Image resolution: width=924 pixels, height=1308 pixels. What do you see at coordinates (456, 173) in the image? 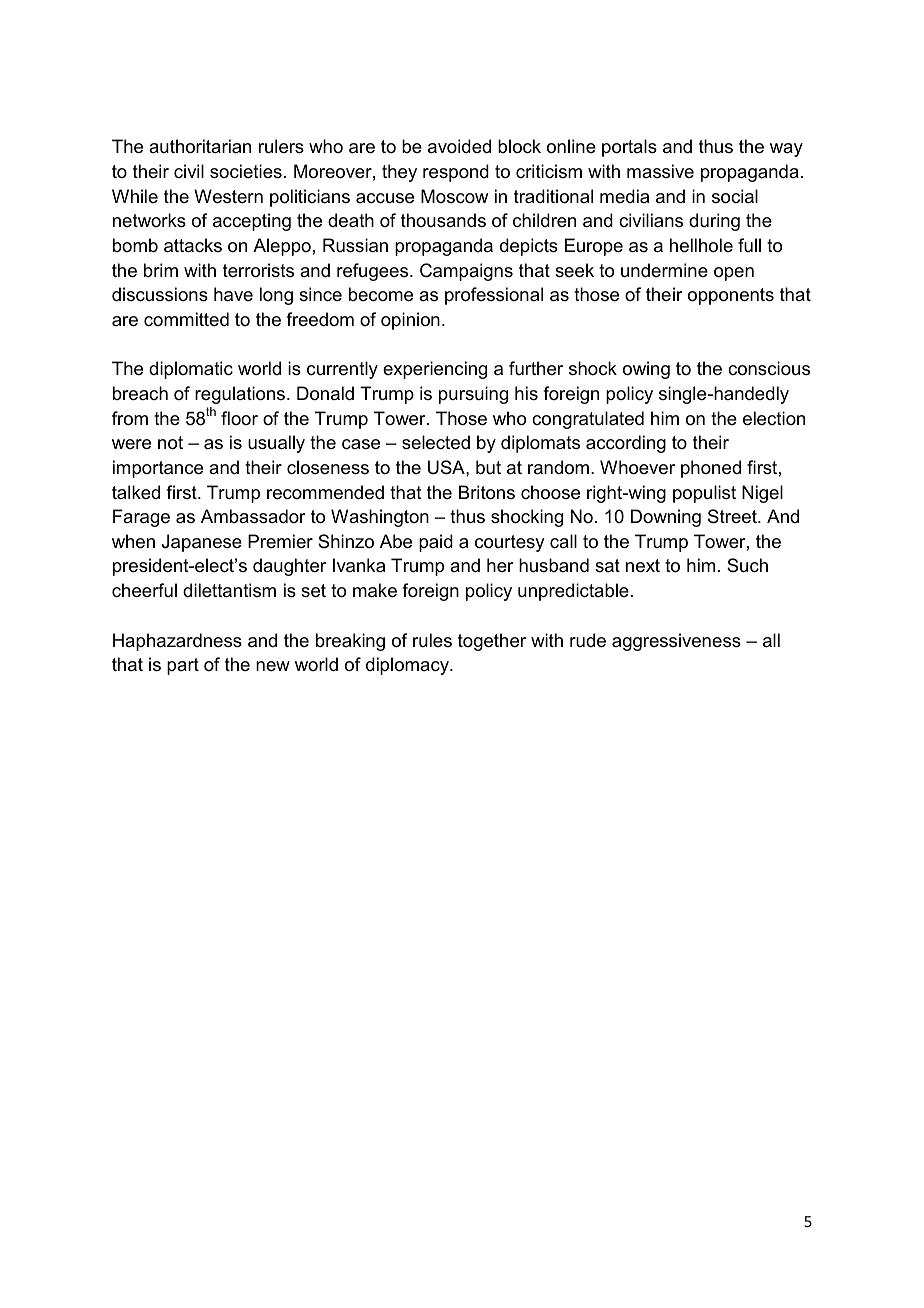
I see `respond` at bounding box center [456, 173].
